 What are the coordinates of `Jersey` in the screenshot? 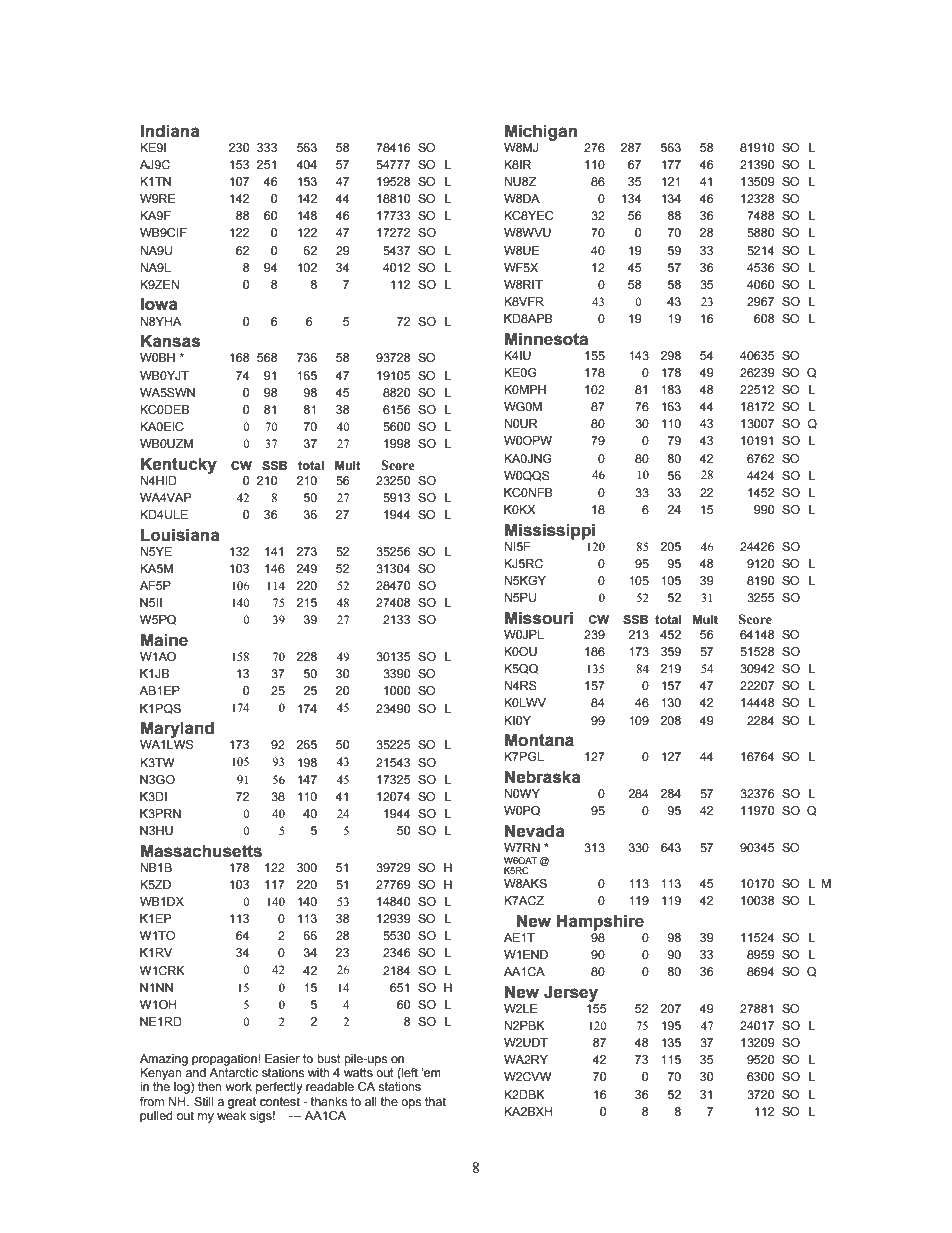 It's located at (571, 993).
